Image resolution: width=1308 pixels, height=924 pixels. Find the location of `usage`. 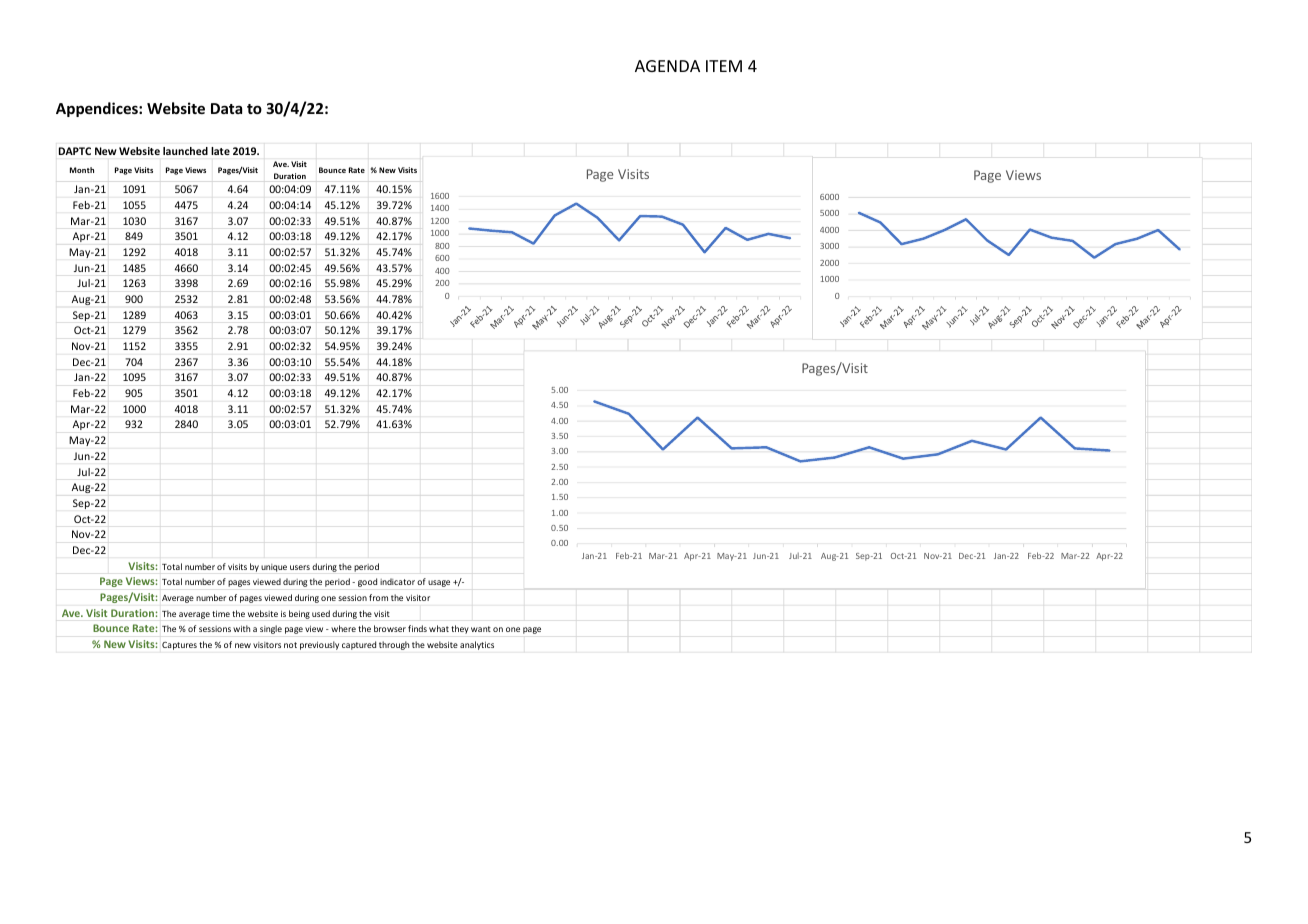

usage is located at coordinates (439, 583).
